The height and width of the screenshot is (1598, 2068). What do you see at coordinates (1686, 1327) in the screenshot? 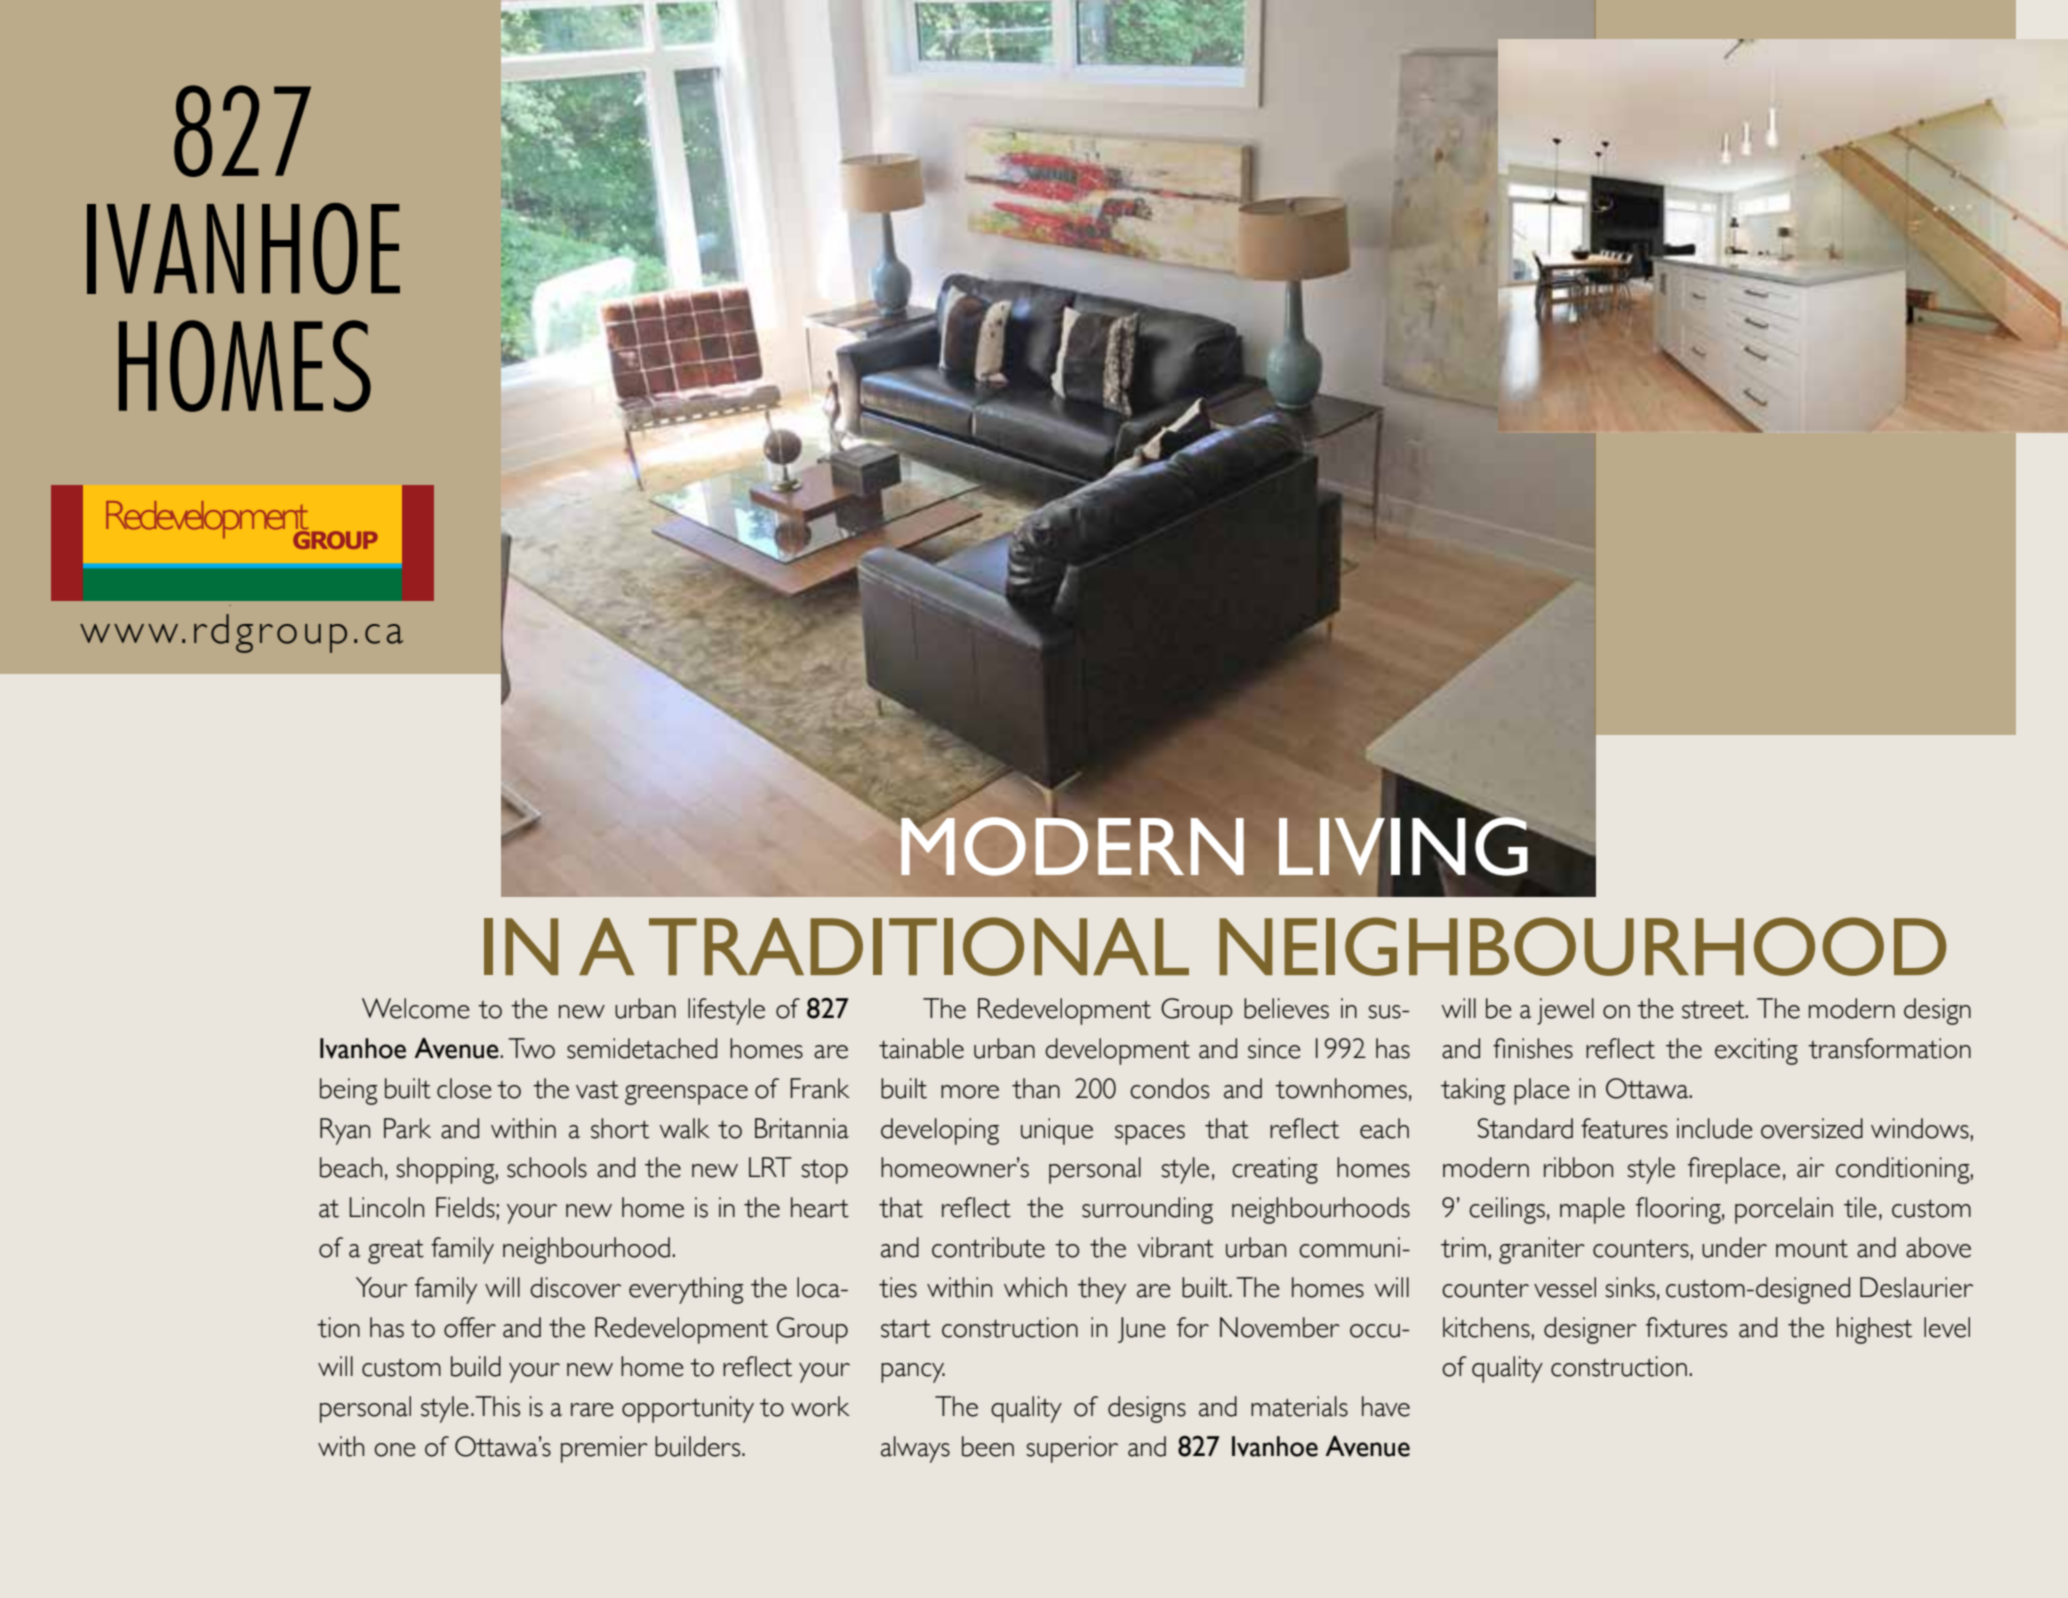
I see `fixtures` at bounding box center [1686, 1327].
